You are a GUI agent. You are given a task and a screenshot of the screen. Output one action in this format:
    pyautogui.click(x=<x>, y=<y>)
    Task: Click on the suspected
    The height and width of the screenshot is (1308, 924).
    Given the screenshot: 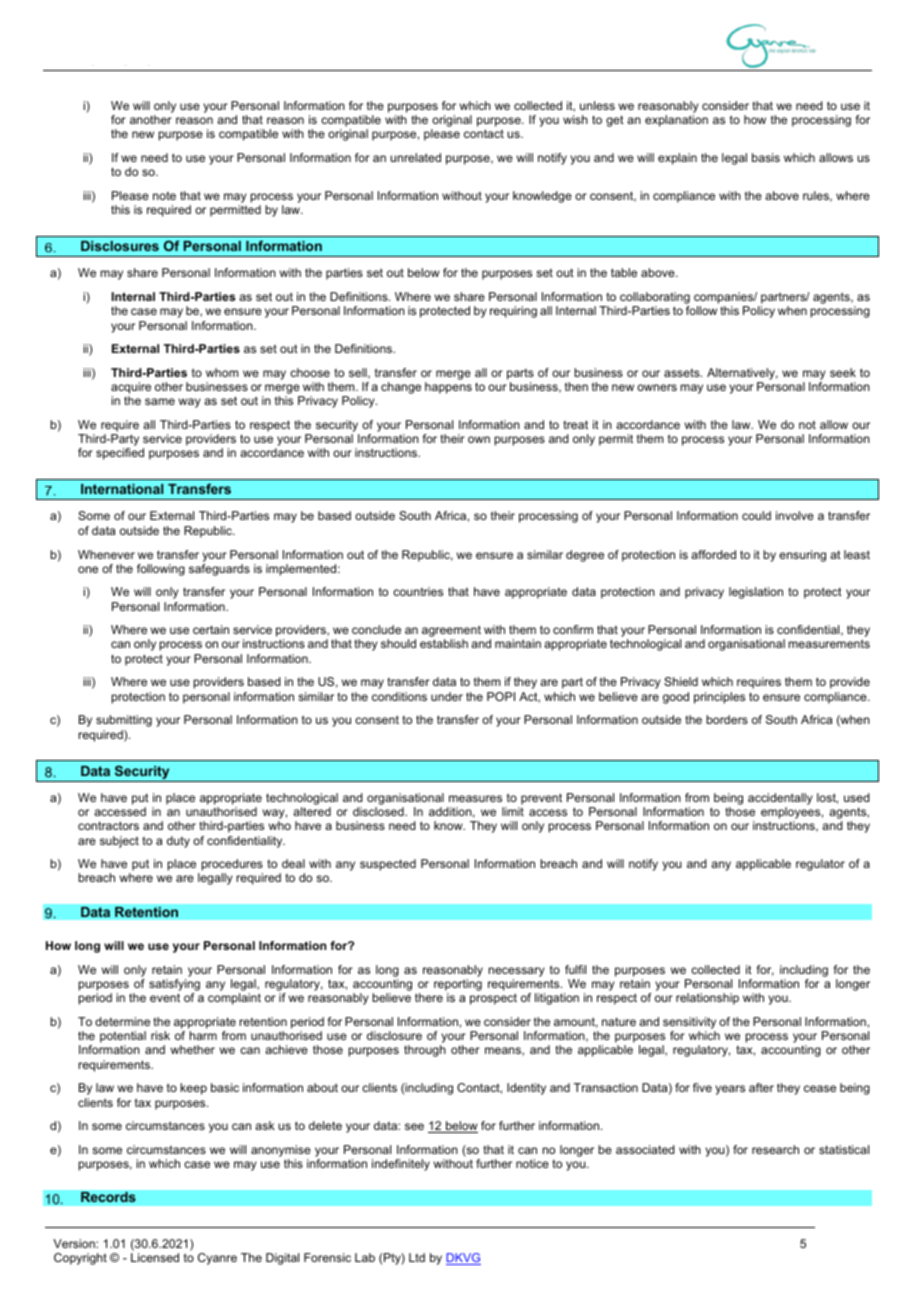 What is the action you would take?
    pyautogui.click(x=388, y=865)
